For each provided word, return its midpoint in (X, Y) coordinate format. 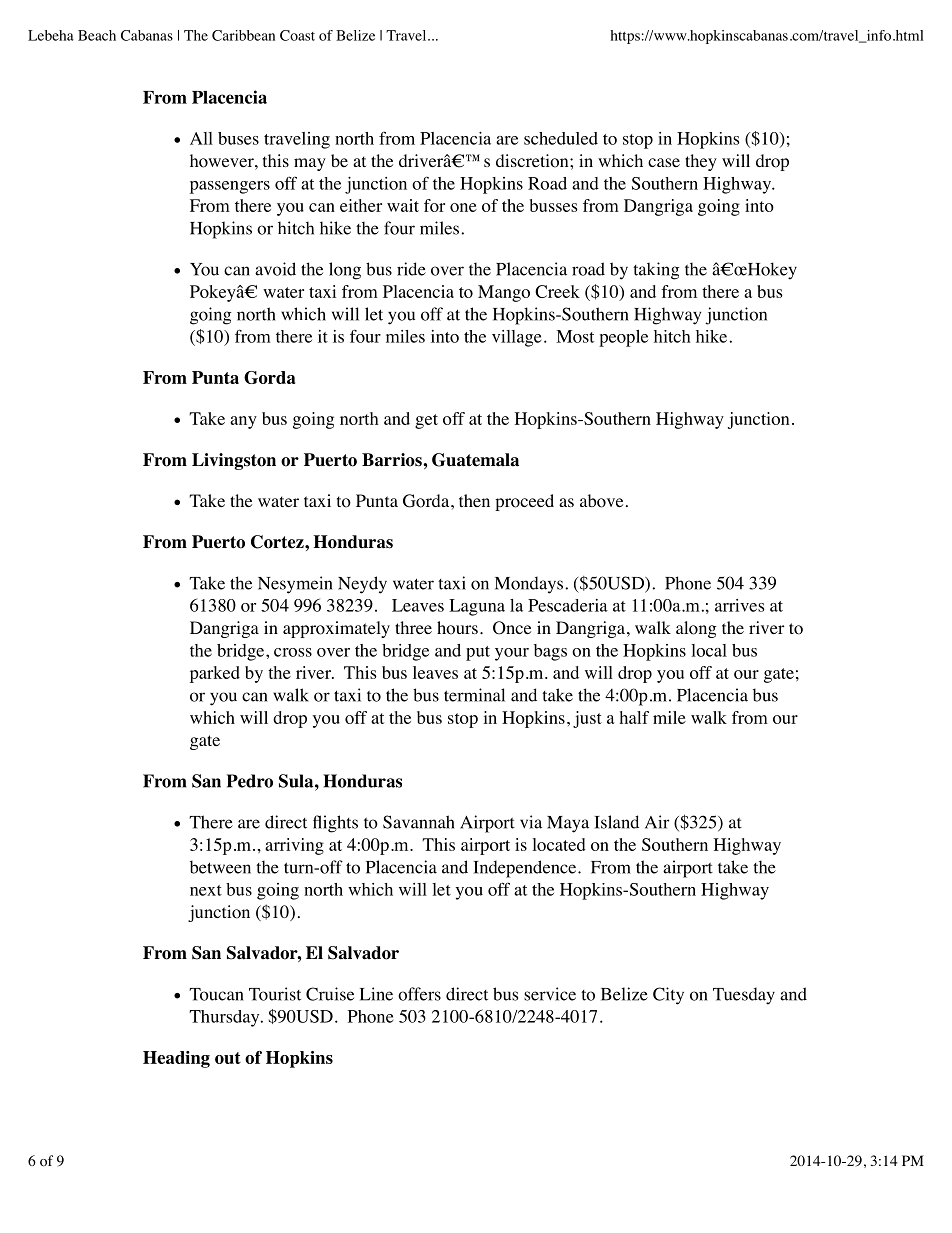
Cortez (278, 542)
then (474, 500)
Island (616, 822)
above (601, 501)
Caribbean (243, 35)
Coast (297, 35)
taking (656, 271)
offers (419, 994)
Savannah (419, 822)
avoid (275, 269)
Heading (176, 1059)
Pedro (250, 781)
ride (411, 269)
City (668, 996)
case (664, 162)
